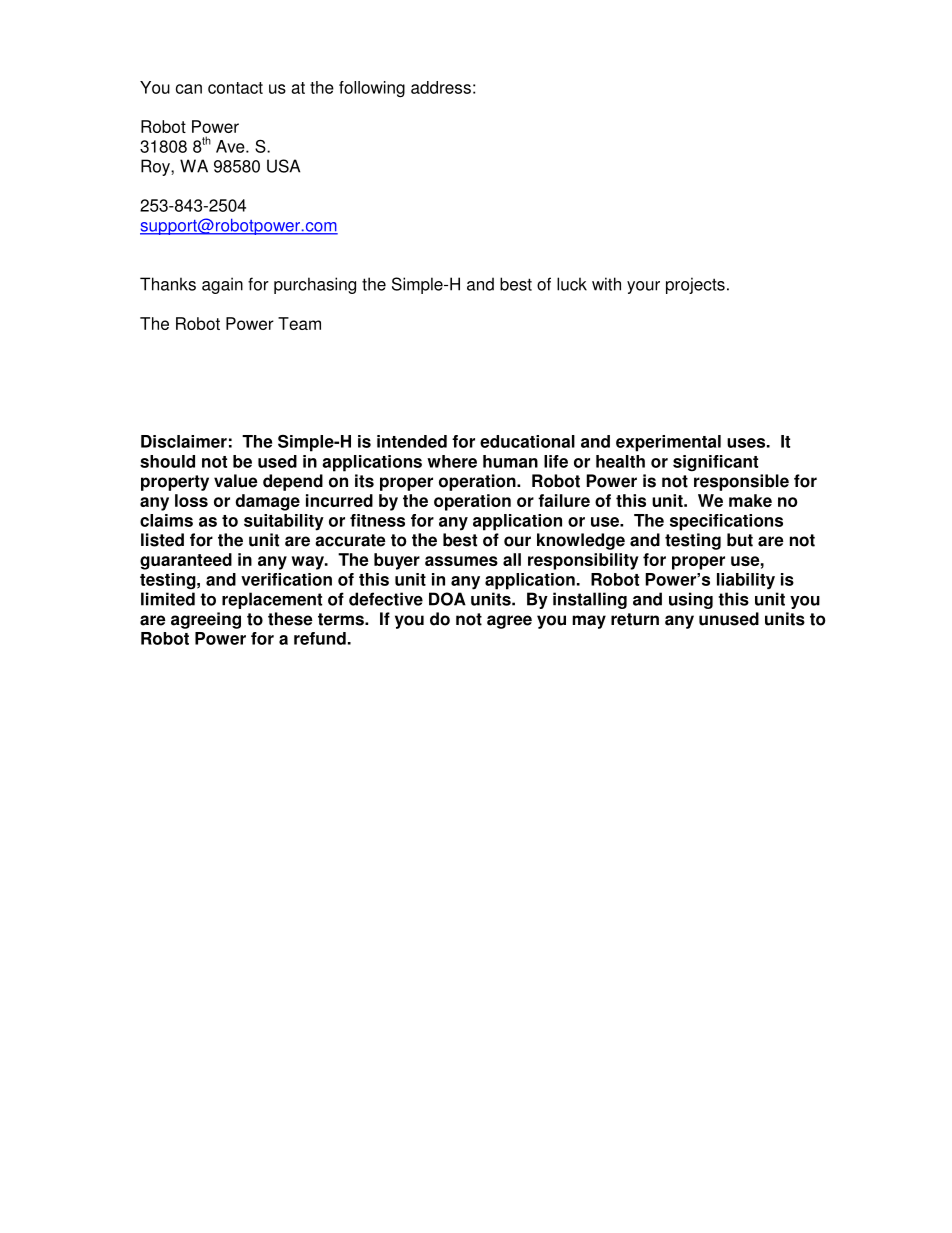 This screenshot has height=1233, width=952. What do you see at coordinates (441, 87) in the screenshot?
I see `address` at bounding box center [441, 87].
